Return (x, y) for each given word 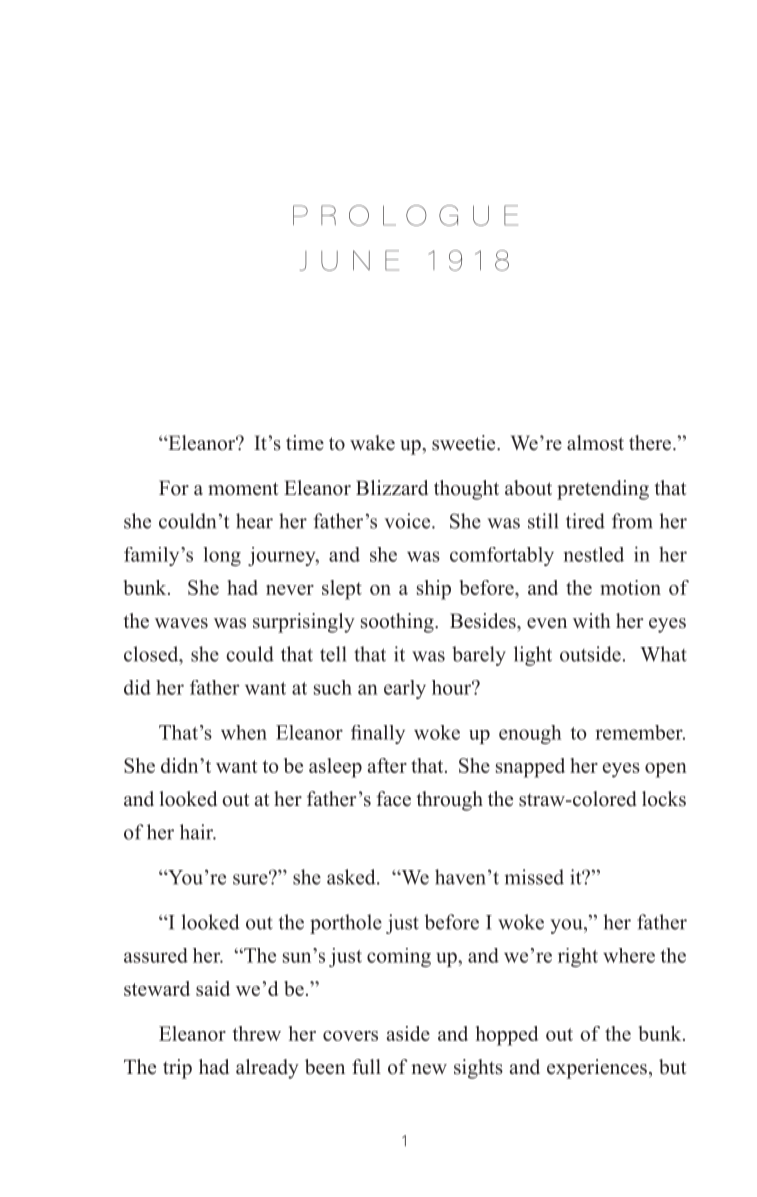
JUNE (349, 260)
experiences (597, 1069)
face (393, 799)
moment (243, 489)
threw (256, 1033)
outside (590, 654)
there (651, 443)
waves (181, 623)
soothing (398, 623)
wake (372, 443)
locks (664, 799)
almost (595, 443)
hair (197, 832)
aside (408, 1033)
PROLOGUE (405, 215)
